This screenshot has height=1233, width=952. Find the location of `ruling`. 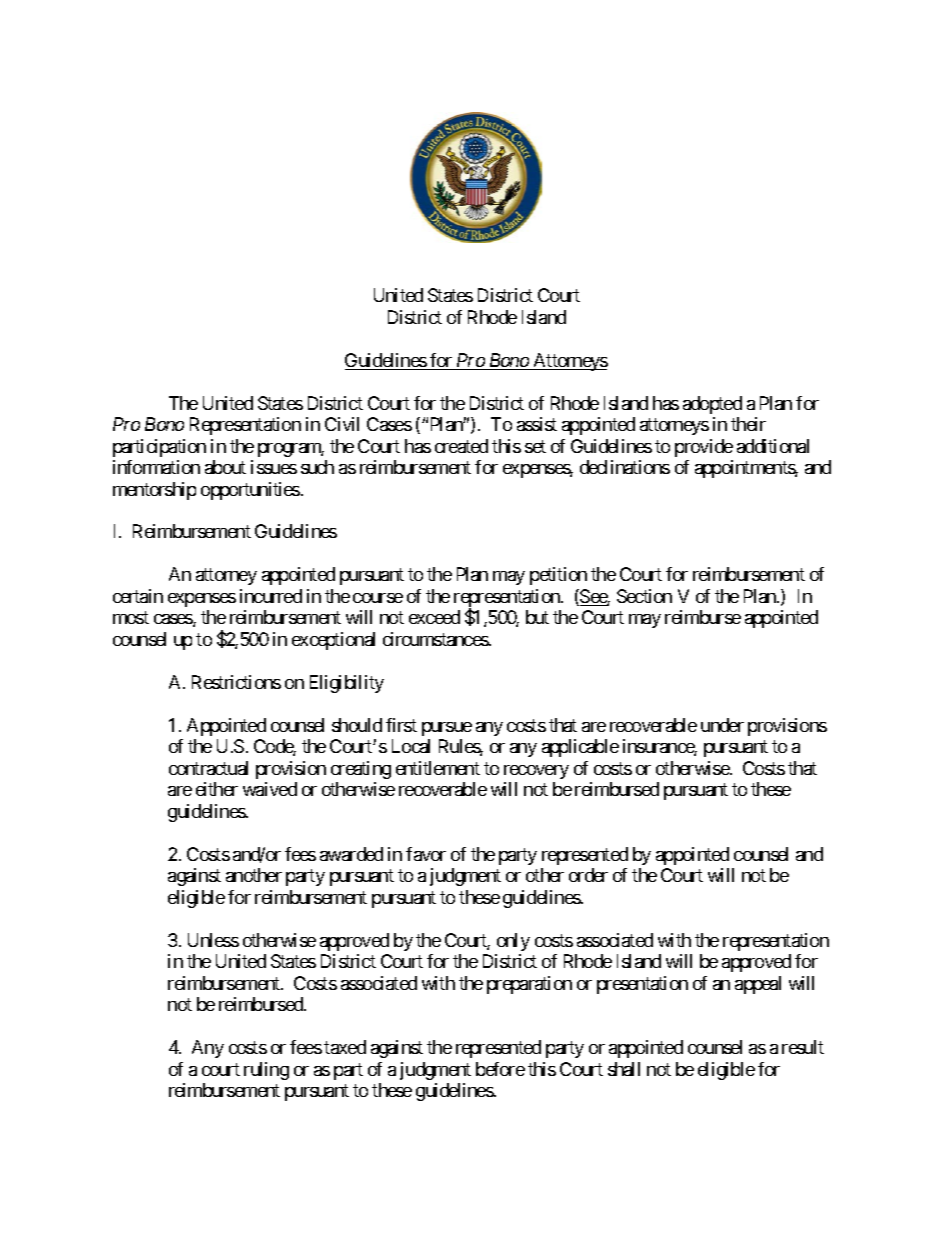

ruling is located at coordinates (266, 1071).
